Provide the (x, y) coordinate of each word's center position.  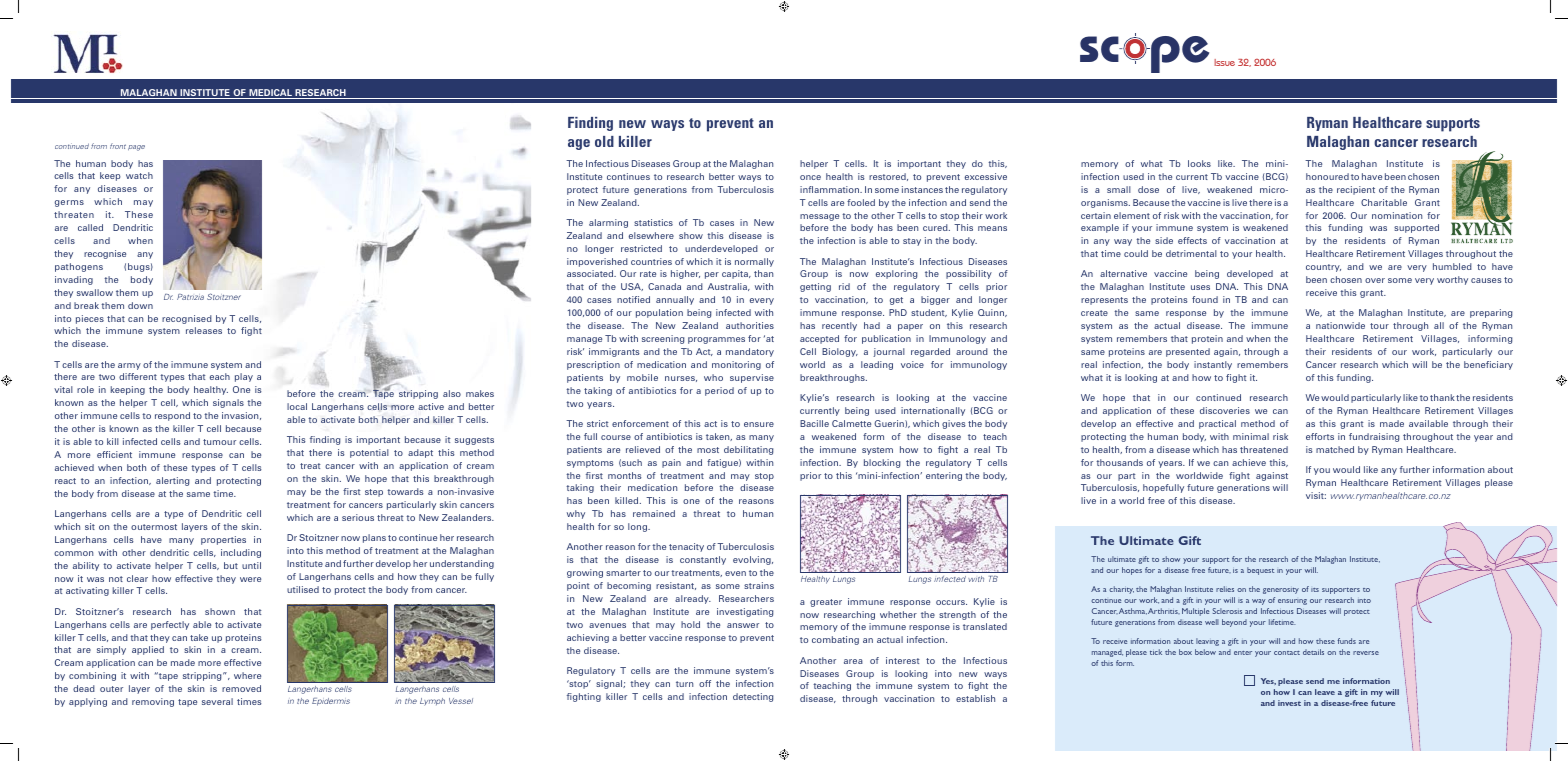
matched (1335, 449)
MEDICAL (270, 94)
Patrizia (190, 297)
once (810, 177)
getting (815, 287)
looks (1199, 163)
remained (654, 513)
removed (241, 688)
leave (1325, 692)
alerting (172, 481)
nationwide (1340, 325)
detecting (753, 697)
